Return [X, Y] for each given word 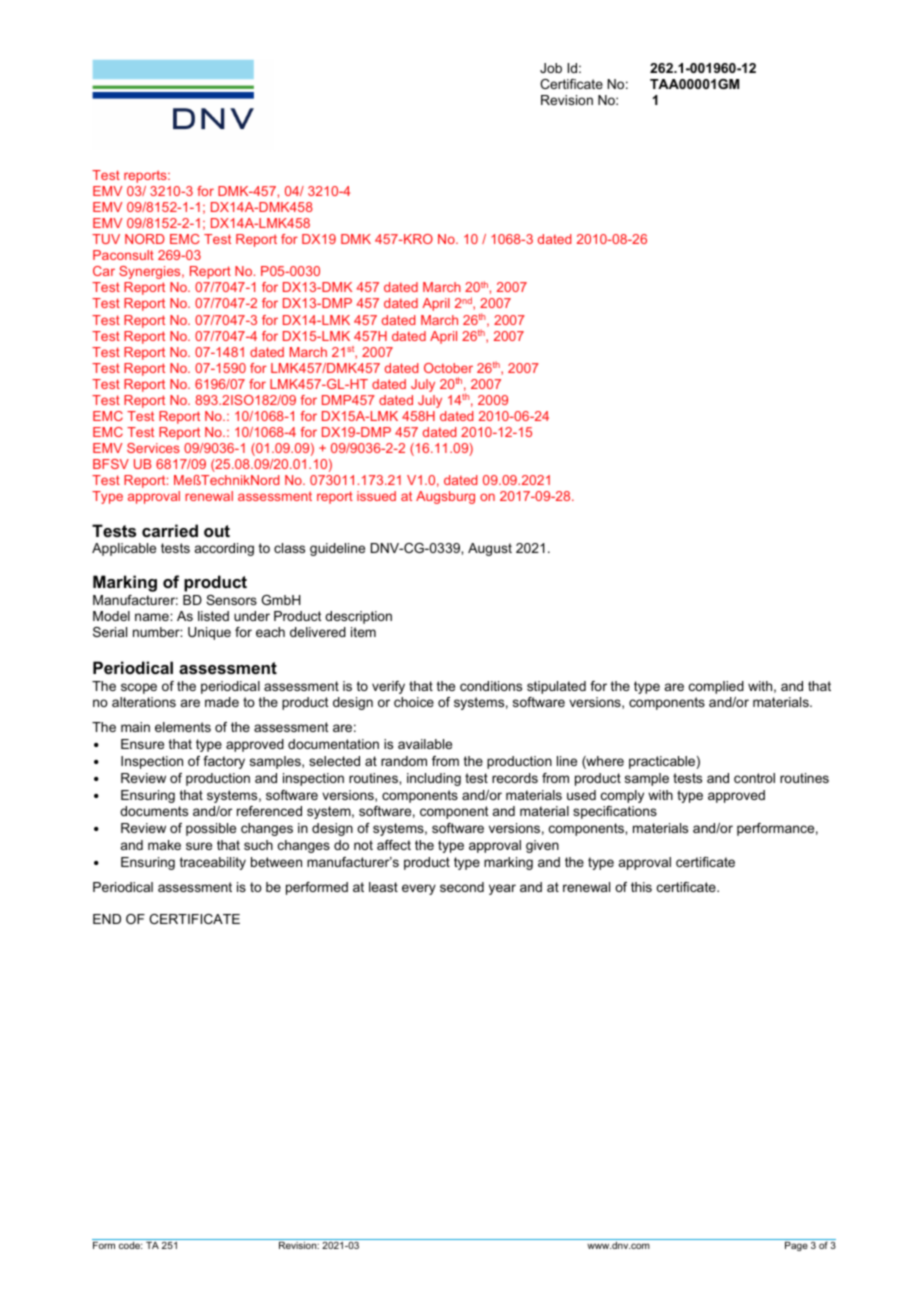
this [641, 887]
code [130, 1245]
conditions [491, 686]
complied [716, 687]
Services [153, 448]
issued [376, 496]
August [490, 549]
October [448, 368]
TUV [106, 239]
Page [796, 1246]
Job [551, 68]
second [462, 887]
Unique [209, 633]
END [107, 919]
